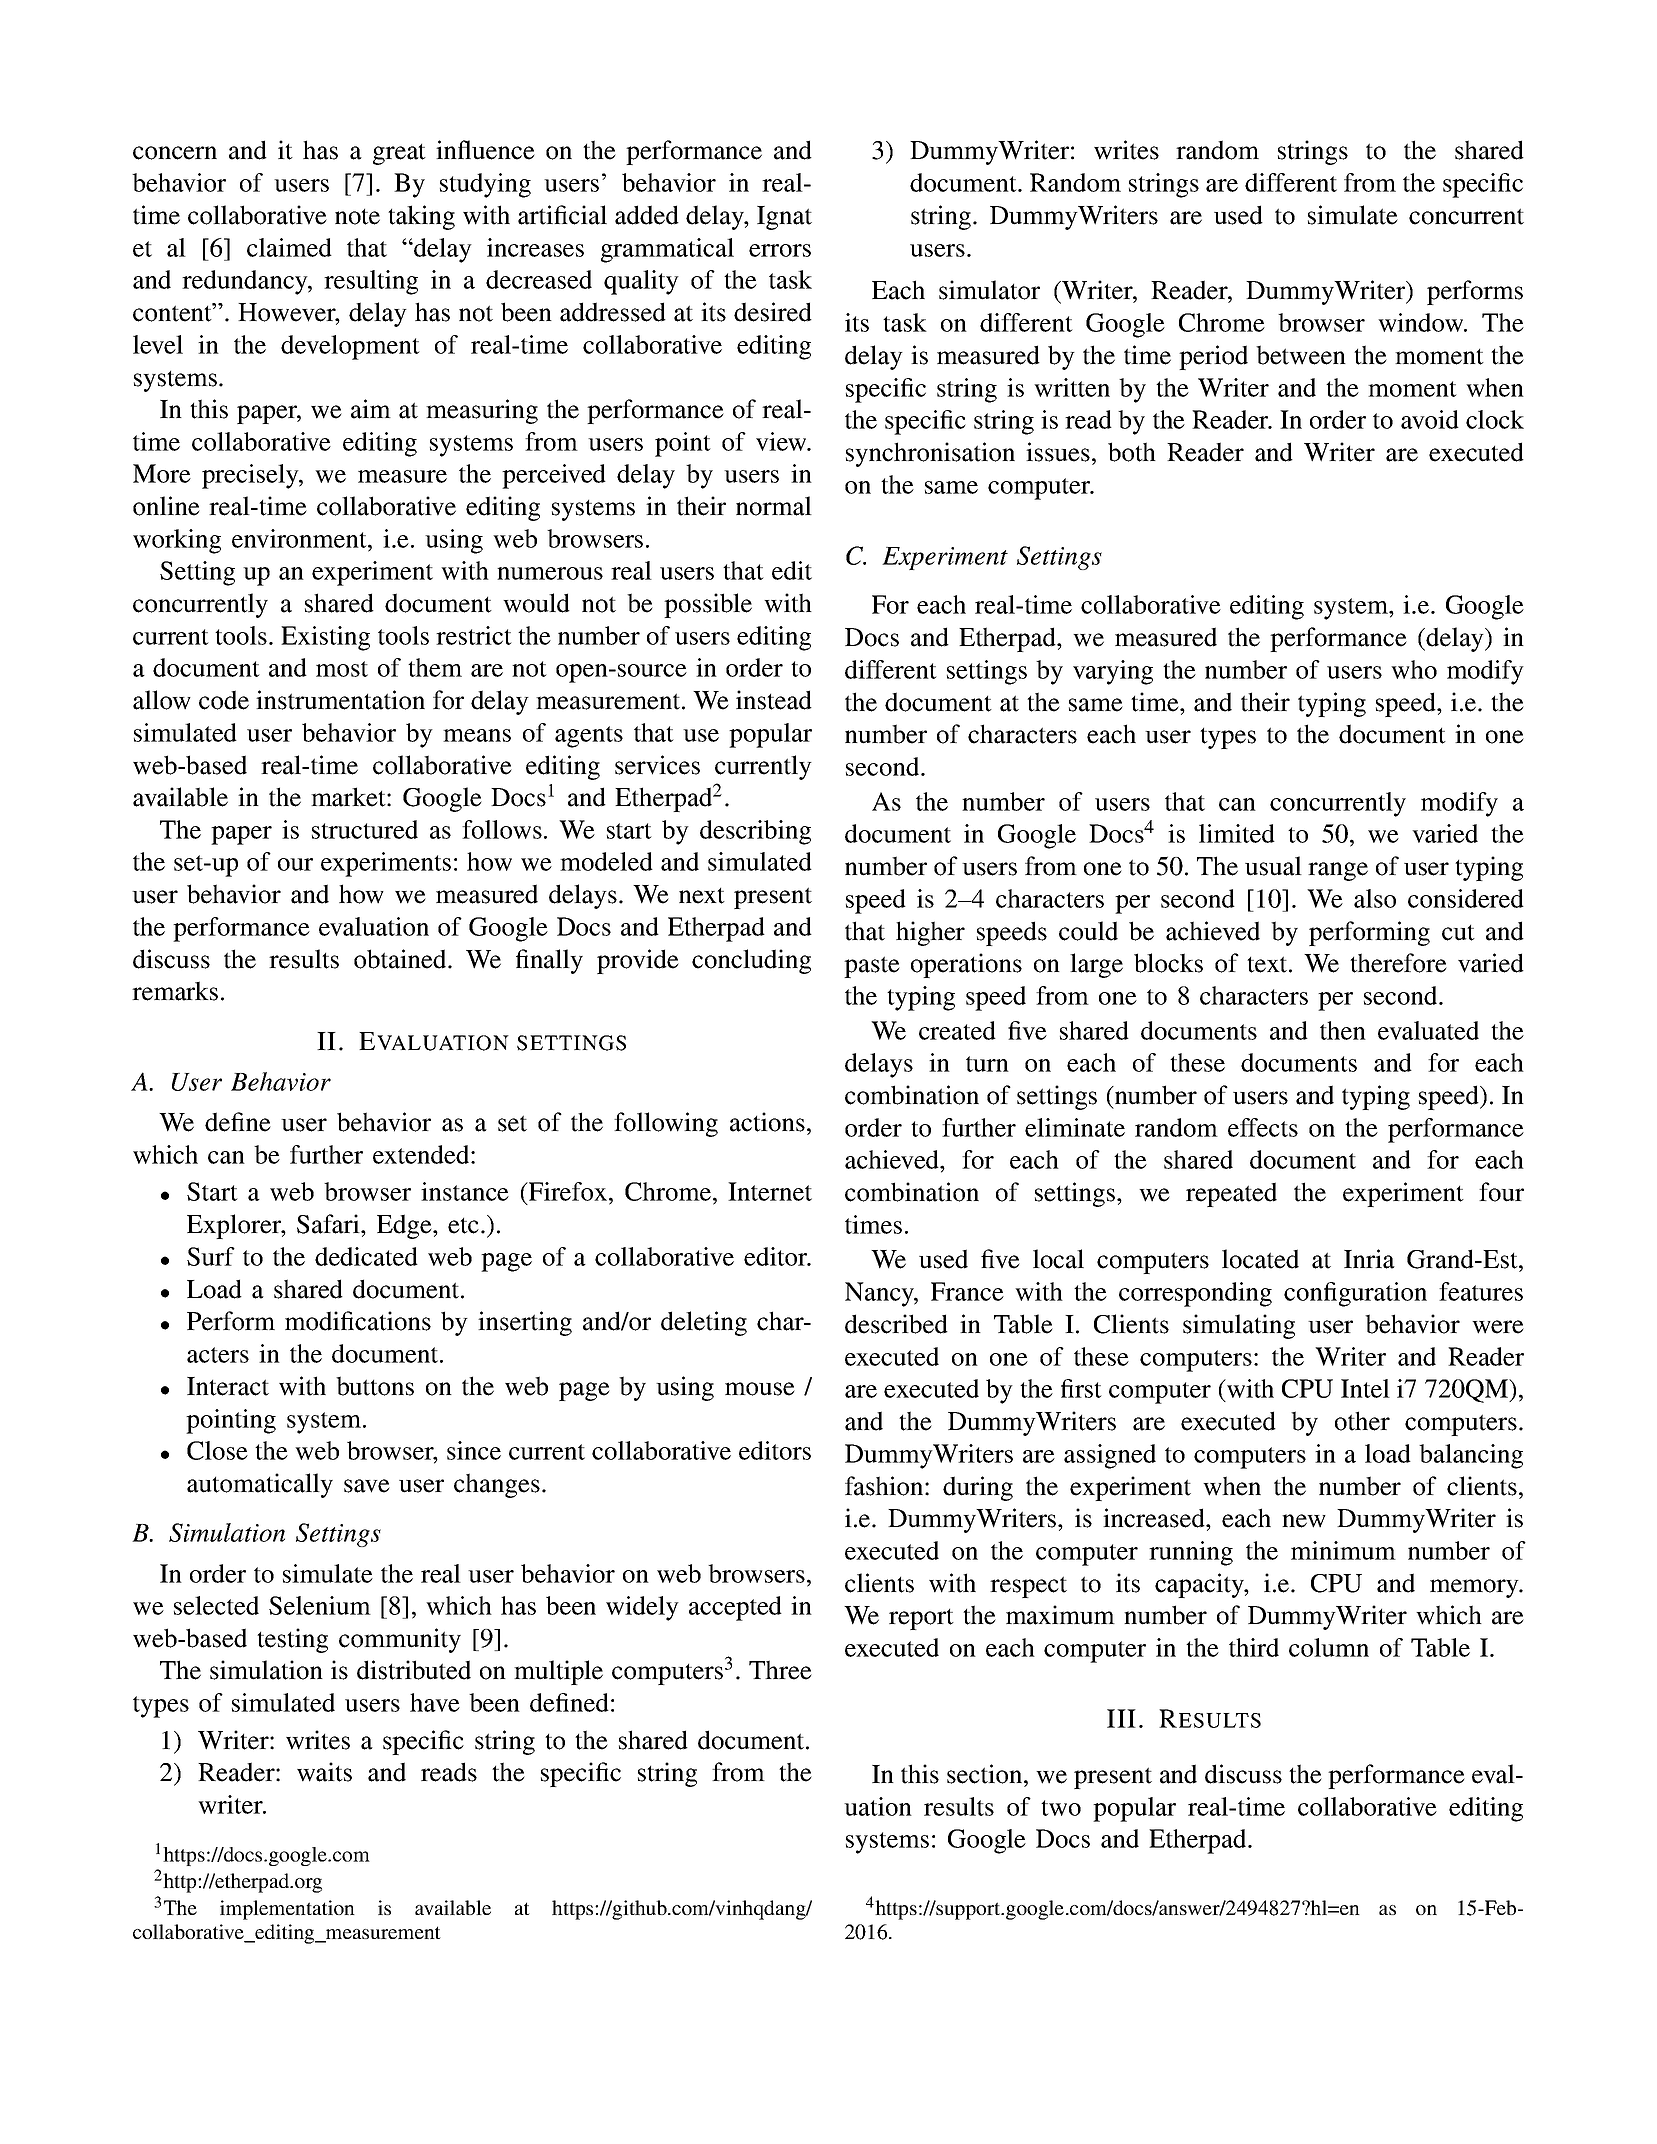 The height and width of the screenshot is (2144, 1657). What do you see at coordinates (340, 700) in the screenshot?
I see `instrumentation` at bounding box center [340, 700].
